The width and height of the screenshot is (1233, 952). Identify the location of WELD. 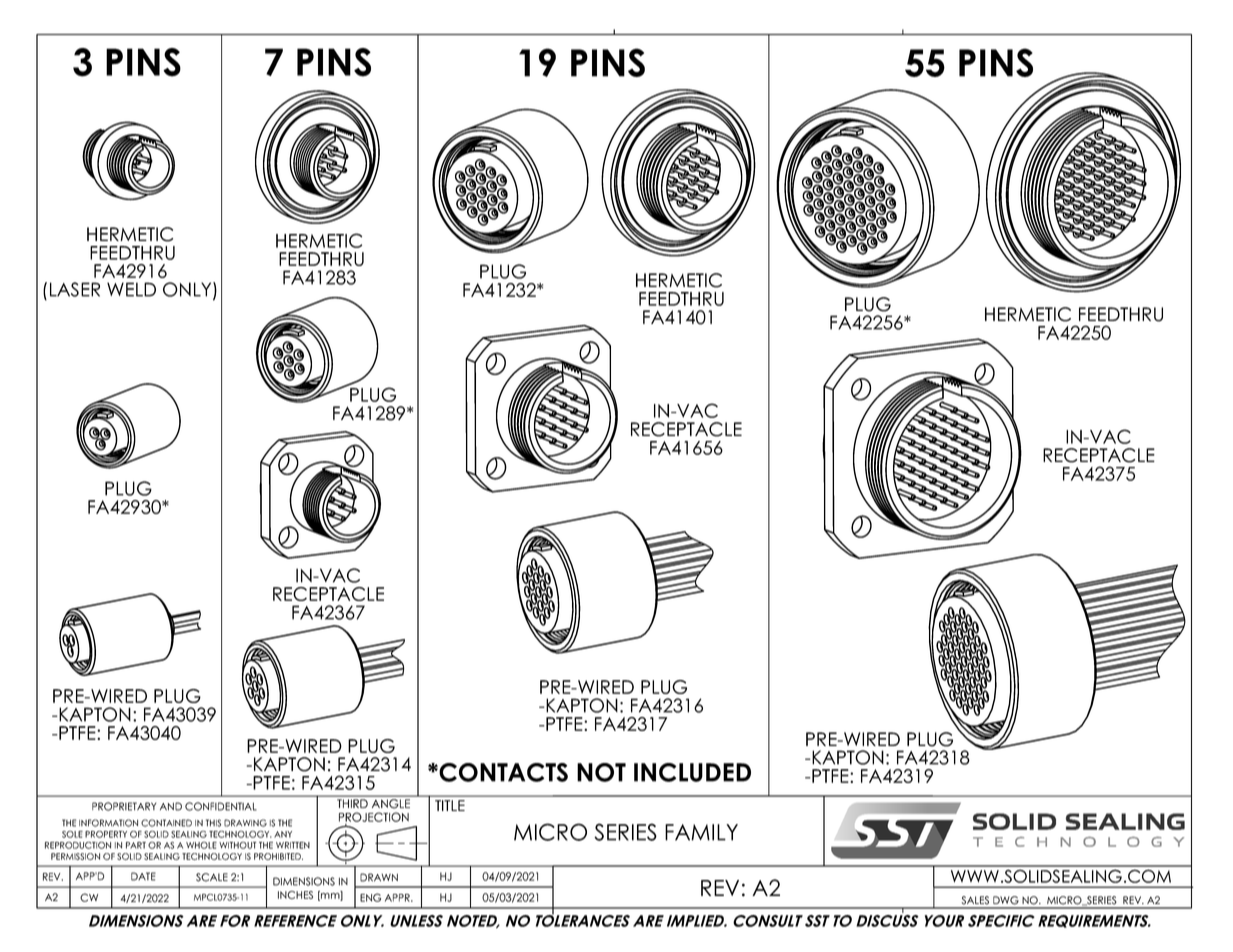
(131, 289).
